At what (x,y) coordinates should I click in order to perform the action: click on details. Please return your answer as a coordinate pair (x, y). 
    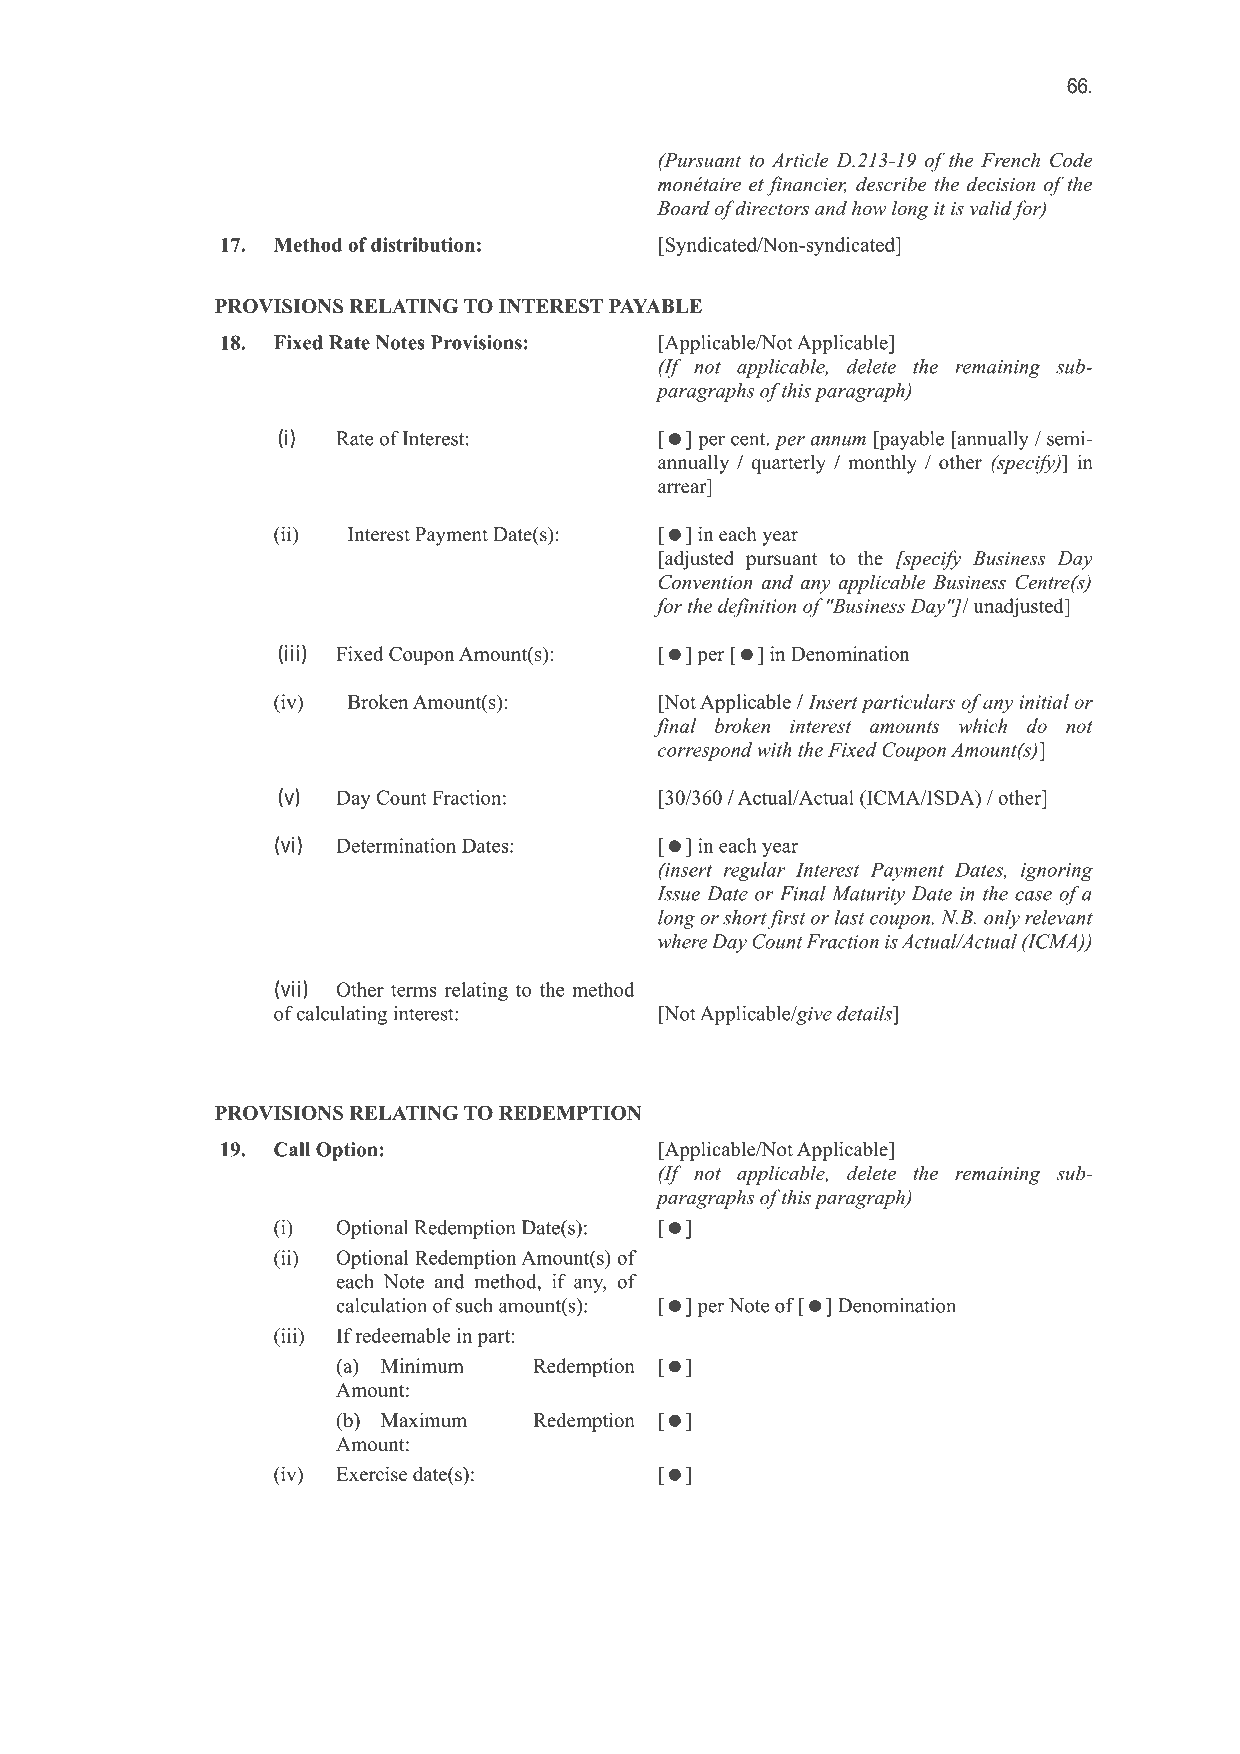
    Looking at the image, I should click on (865, 1013).
